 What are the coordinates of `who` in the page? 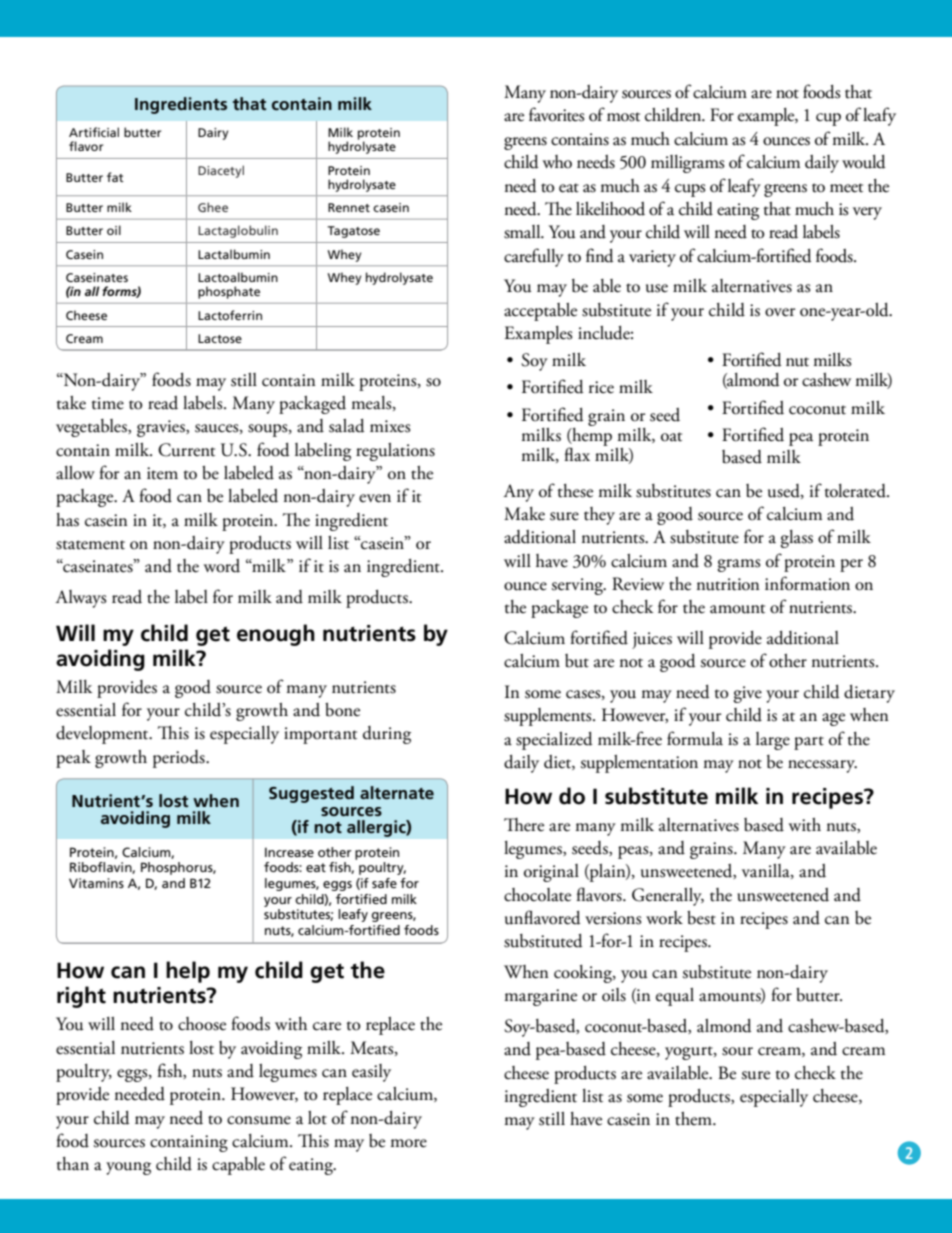 It's located at (557, 162).
